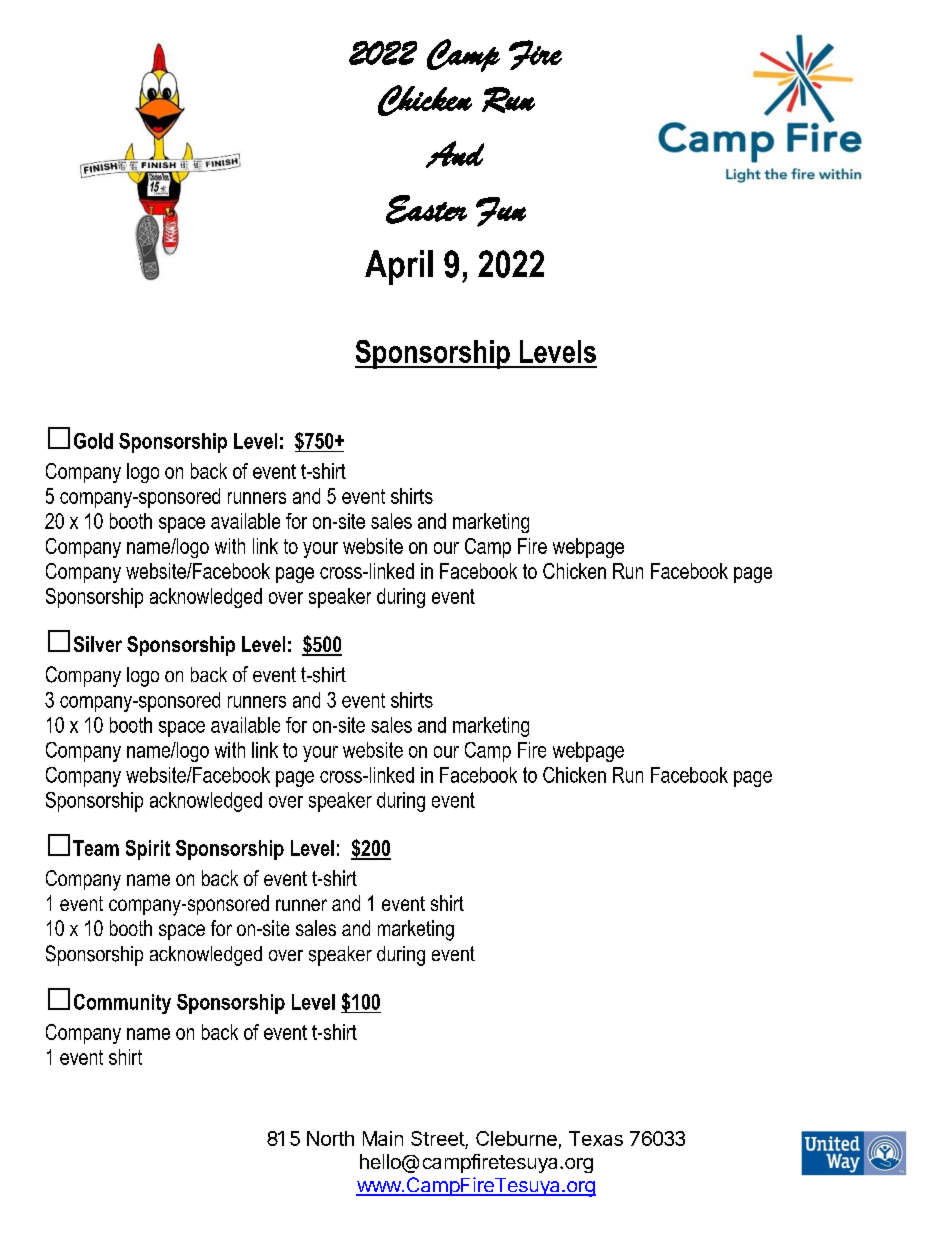 This image has height=1233, width=952. I want to click on Fun, so click(501, 212).
